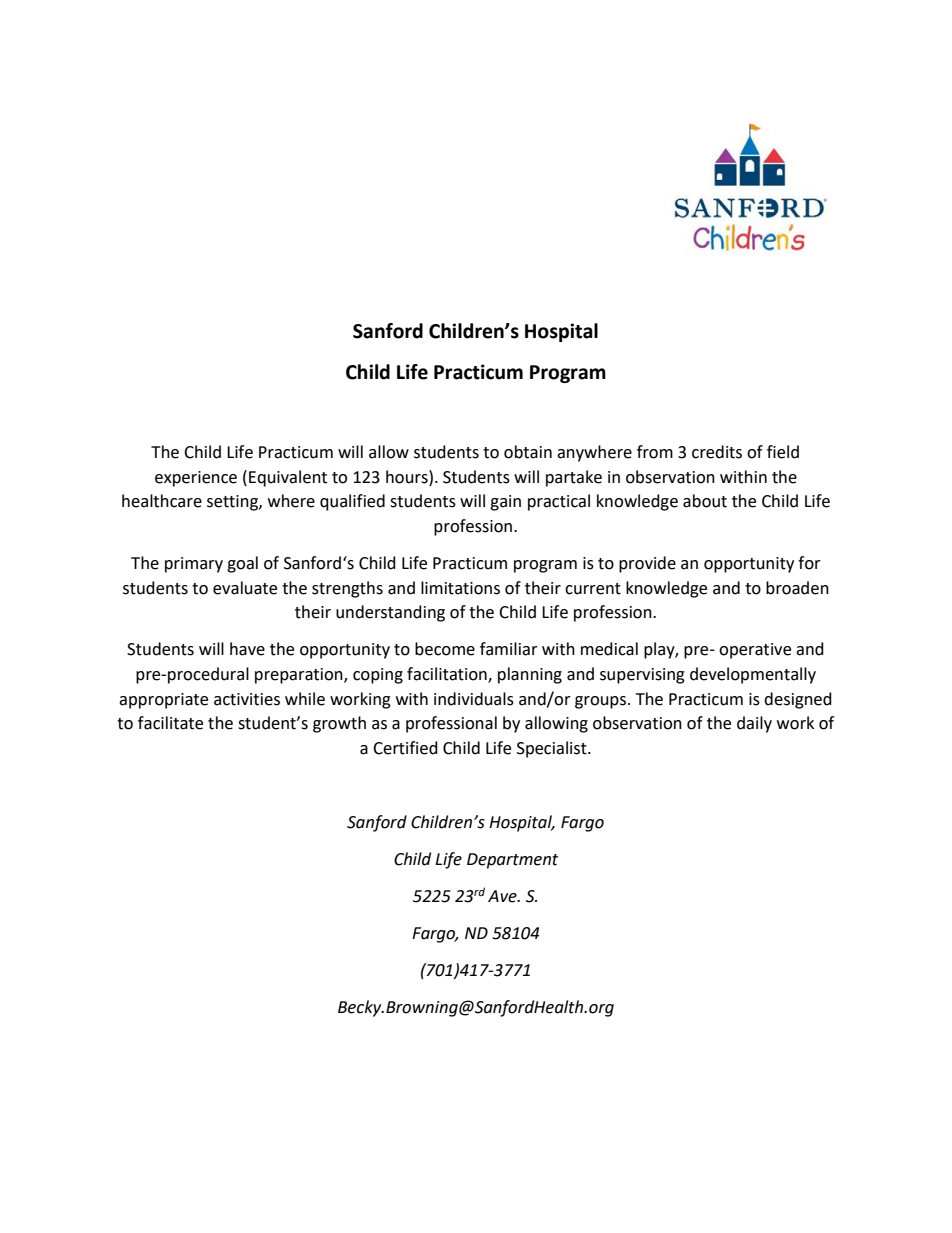  I want to click on broaden, so click(797, 588).
